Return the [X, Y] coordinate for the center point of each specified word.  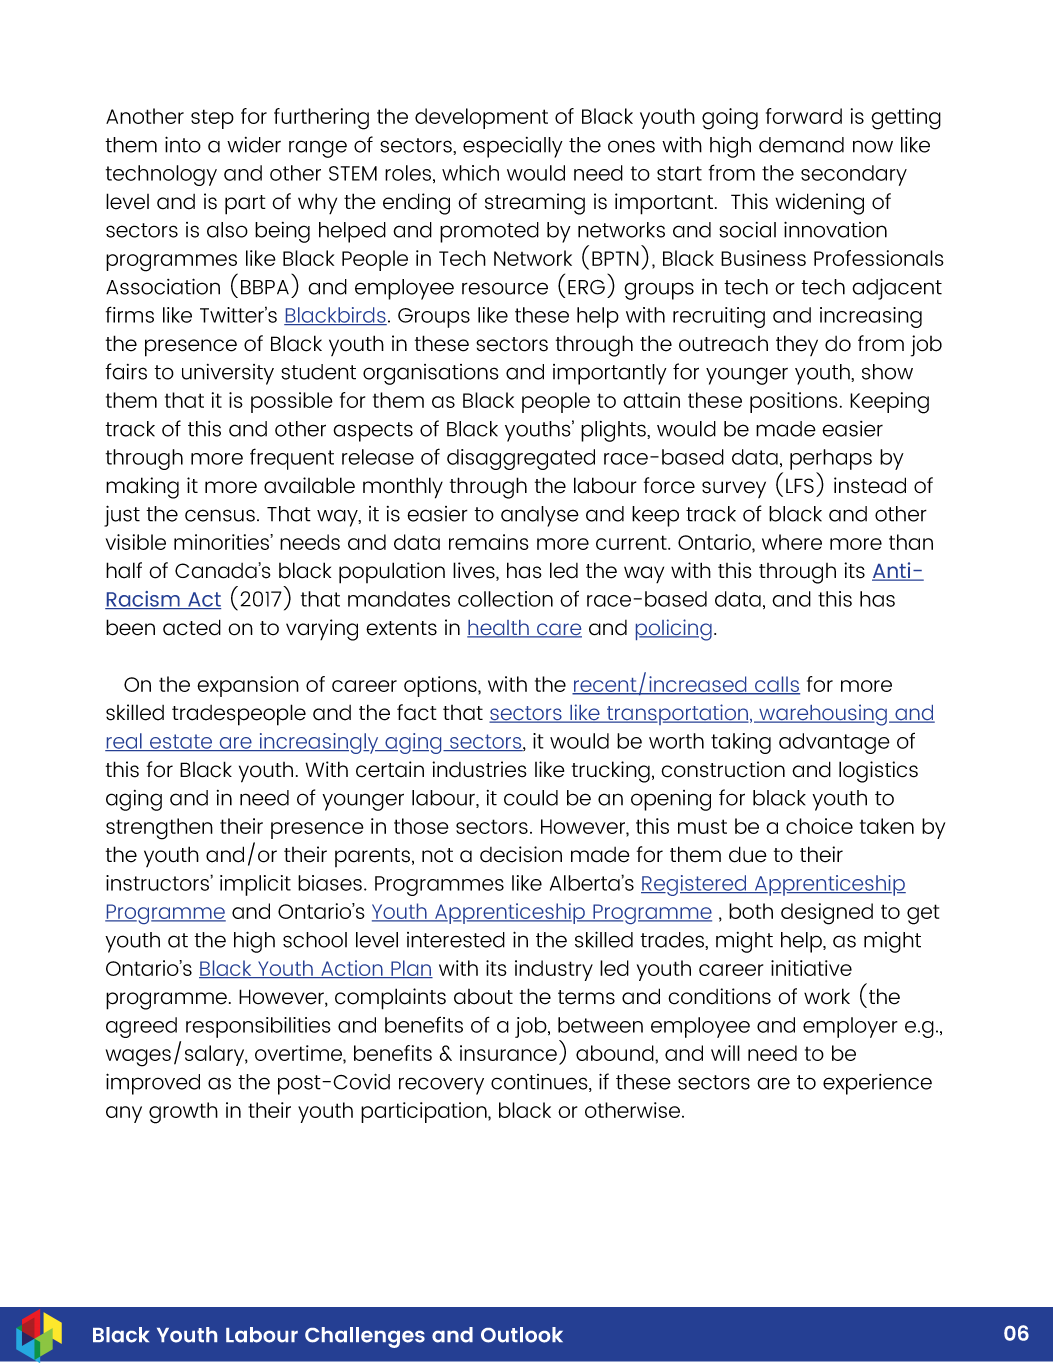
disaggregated [521, 459]
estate [181, 742]
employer [850, 1027]
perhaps [831, 459]
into [183, 144]
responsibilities [258, 1027]
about [483, 997]
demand [801, 145]
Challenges [365, 1337]
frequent [292, 459]
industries [479, 769]
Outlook [522, 1335]
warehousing [823, 715]
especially [513, 147]
